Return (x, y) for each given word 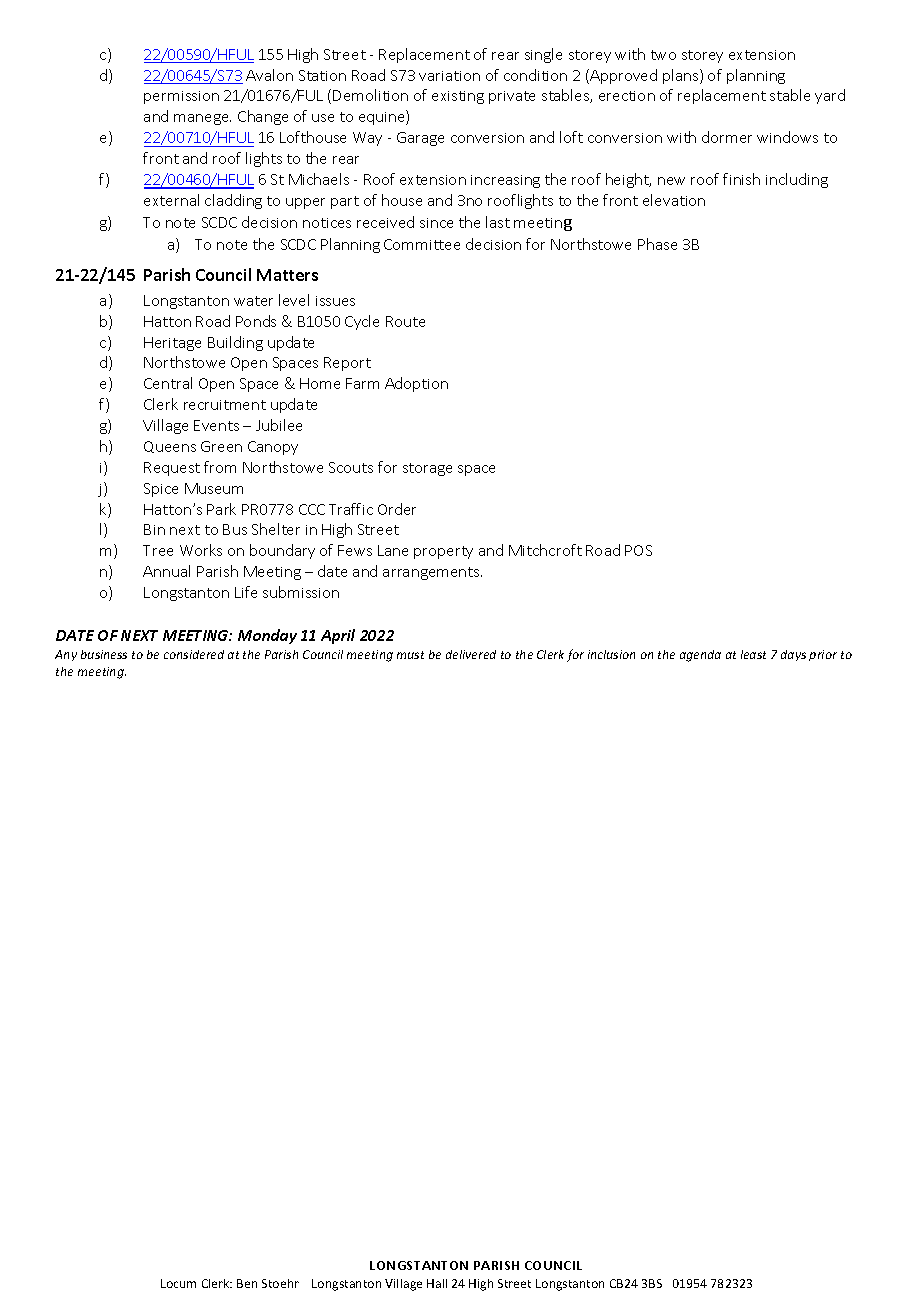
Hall (437, 1283)
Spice (161, 490)
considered (194, 654)
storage (427, 469)
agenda (700, 656)
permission (181, 97)
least (753, 654)
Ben (247, 1283)
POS (638, 550)
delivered (471, 654)
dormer (727, 137)
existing (458, 97)
